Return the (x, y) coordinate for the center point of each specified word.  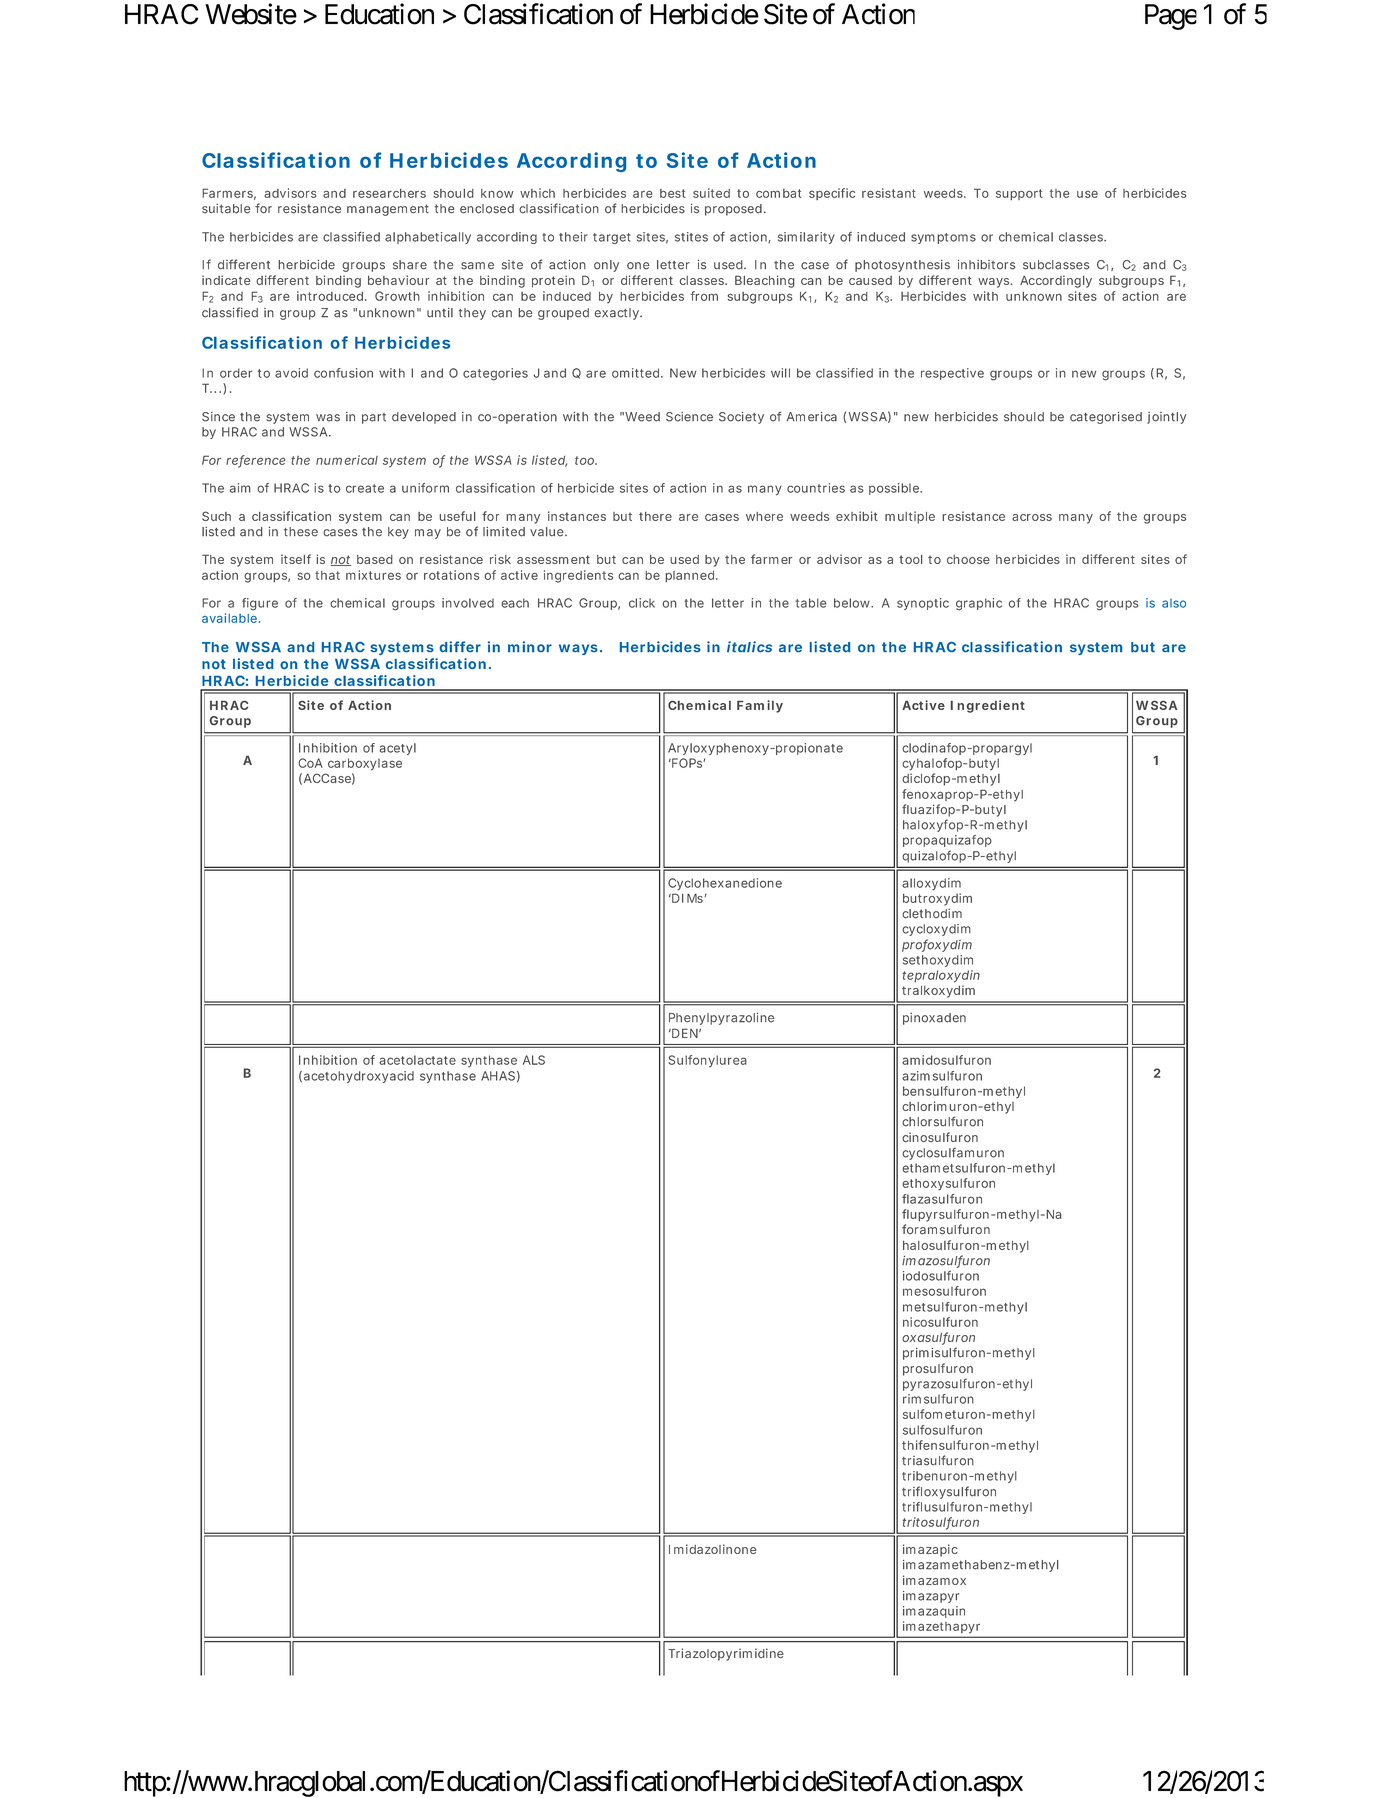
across (1032, 517)
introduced (331, 296)
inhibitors (986, 265)
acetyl (397, 749)
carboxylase (365, 764)
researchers (389, 193)
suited (711, 193)
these (301, 532)
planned (691, 576)
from (704, 296)
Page (1171, 17)
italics (749, 646)
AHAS (498, 1076)
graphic (979, 604)
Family (760, 706)
